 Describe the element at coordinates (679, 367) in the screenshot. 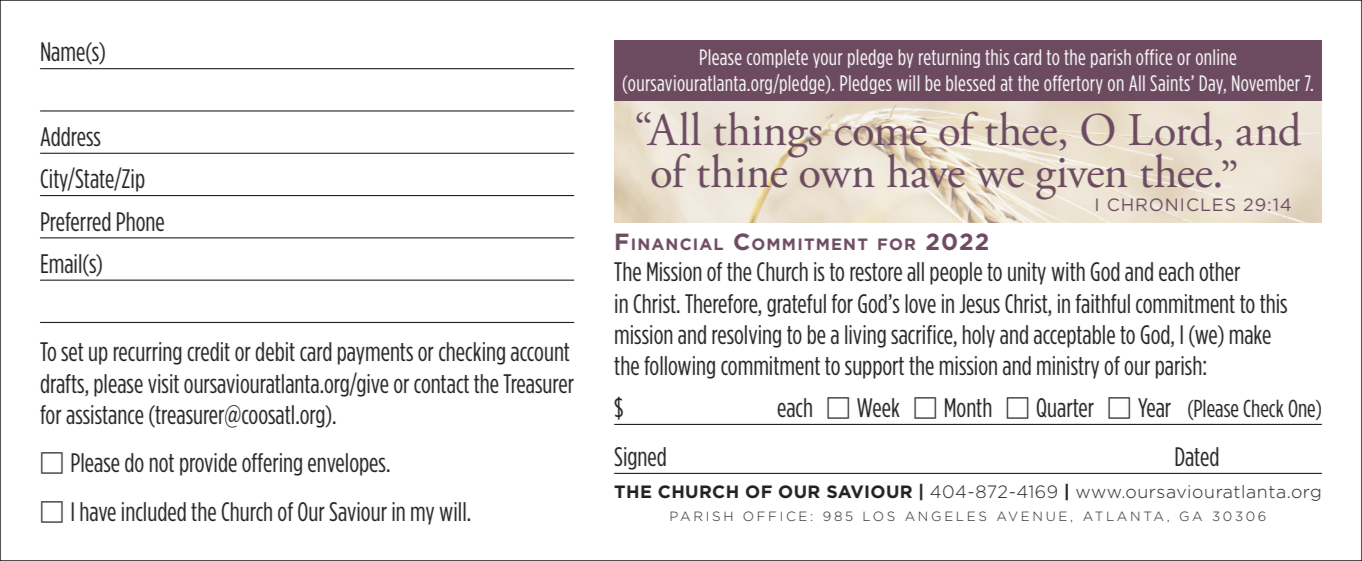

I see `following` at that location.
